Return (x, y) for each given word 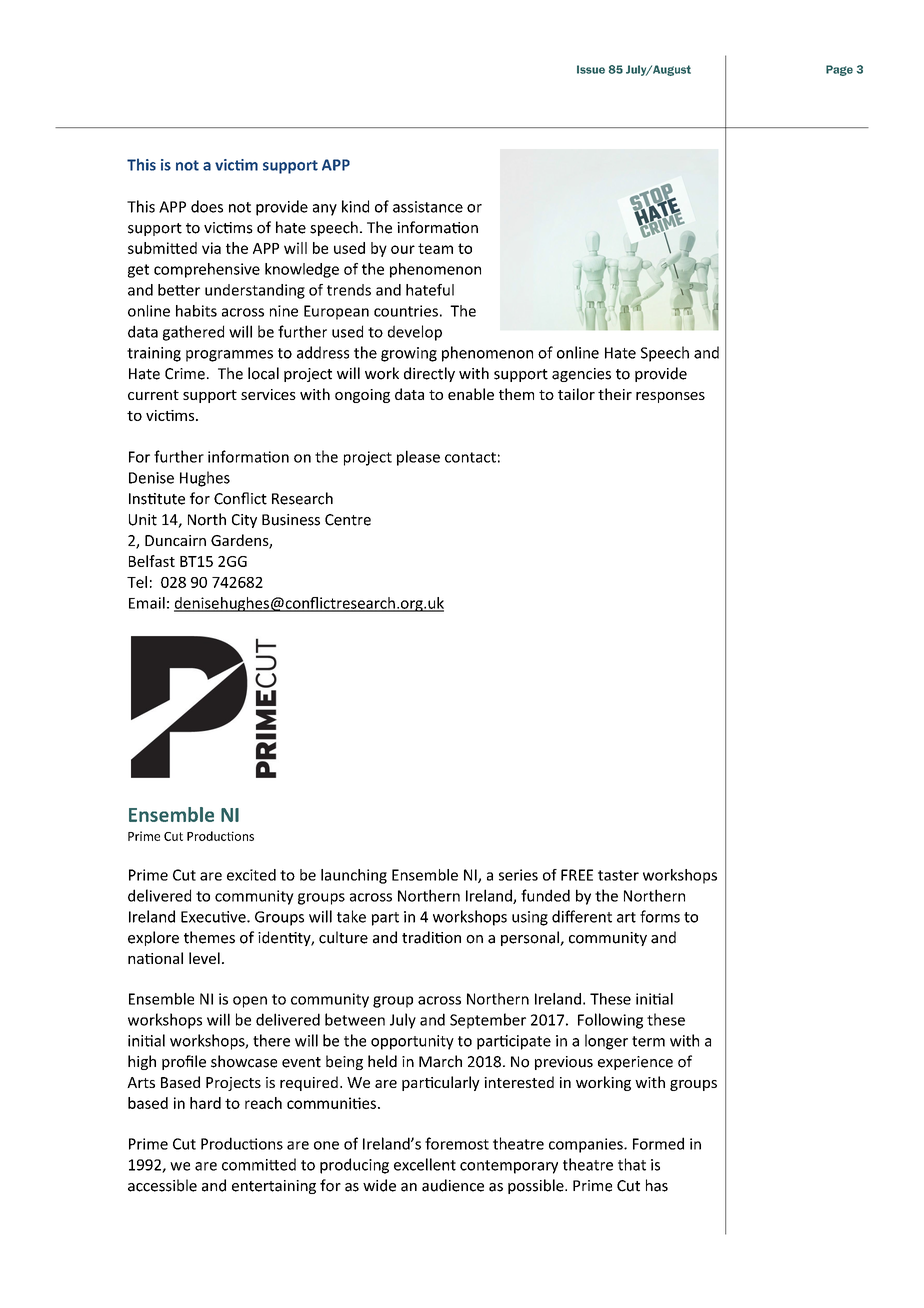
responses (670, 397)
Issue (591, 69)
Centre (348, 520)
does (207, 206)
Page (839, 70)
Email (147, 603)
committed (259, 1164)
